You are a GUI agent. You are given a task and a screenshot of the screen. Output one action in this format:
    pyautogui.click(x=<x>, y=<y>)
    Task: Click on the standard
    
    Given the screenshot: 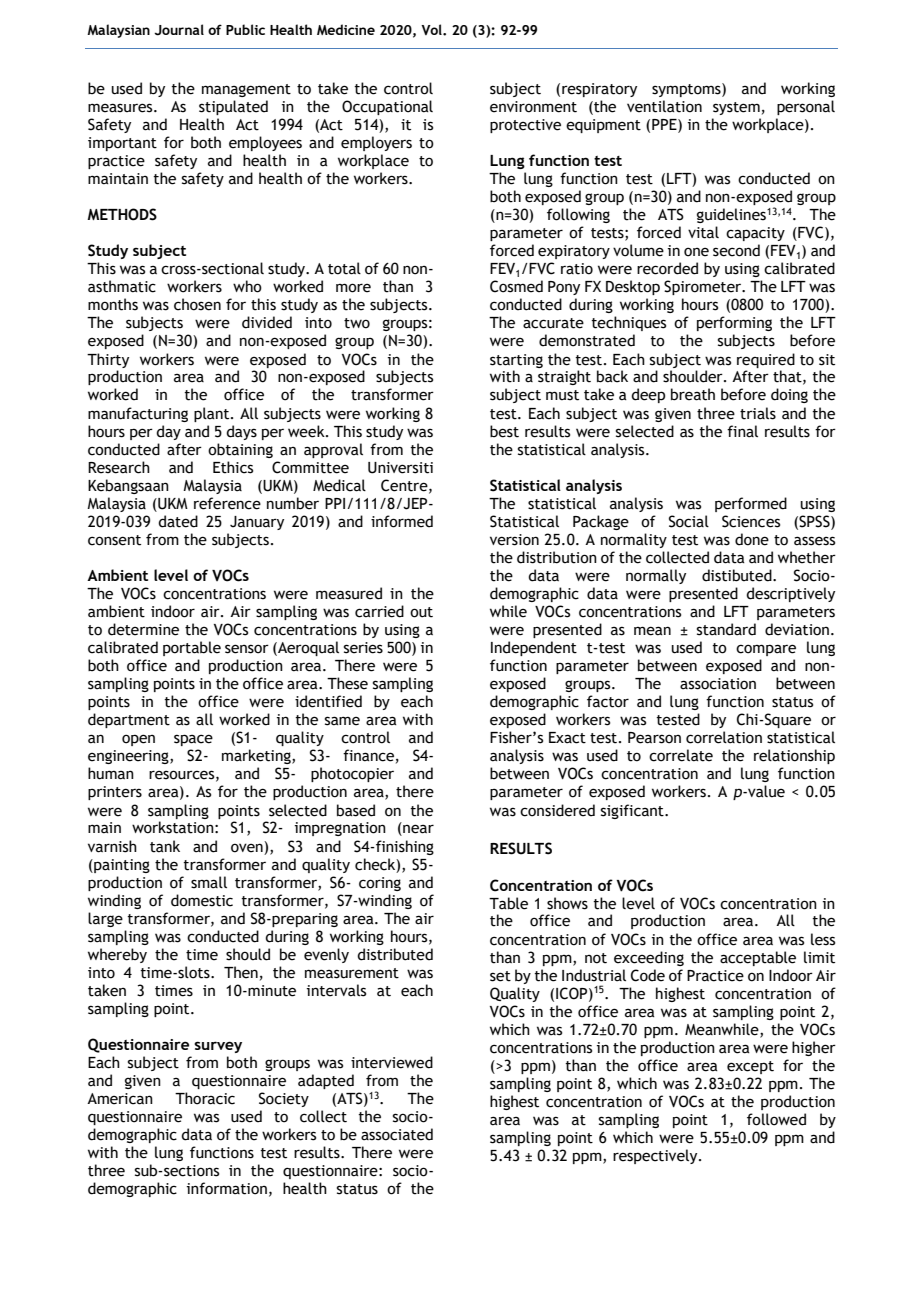 What is the action you would take?
    pyautogui.click(x=726, y=629)
